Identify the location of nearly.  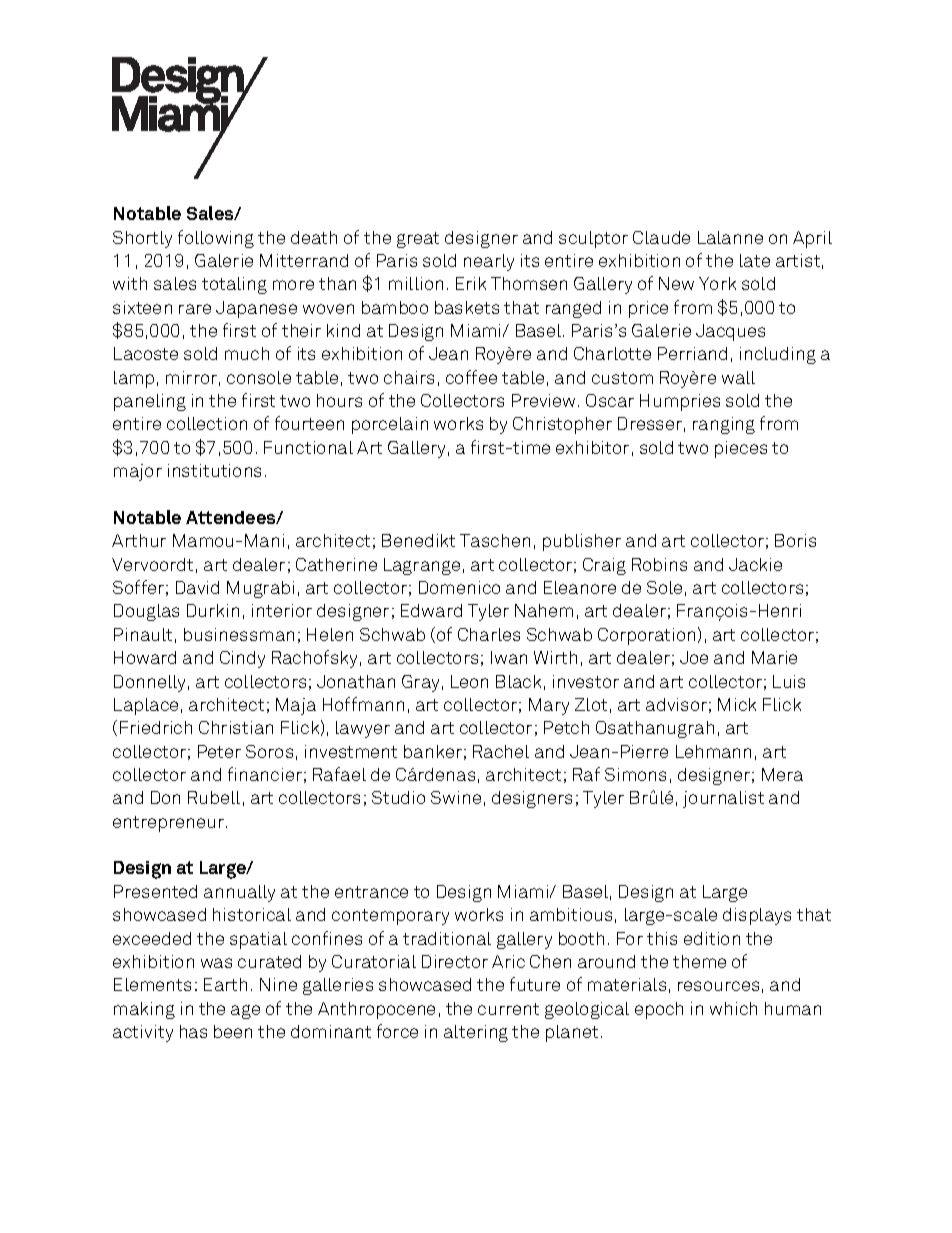
(489, 262).
